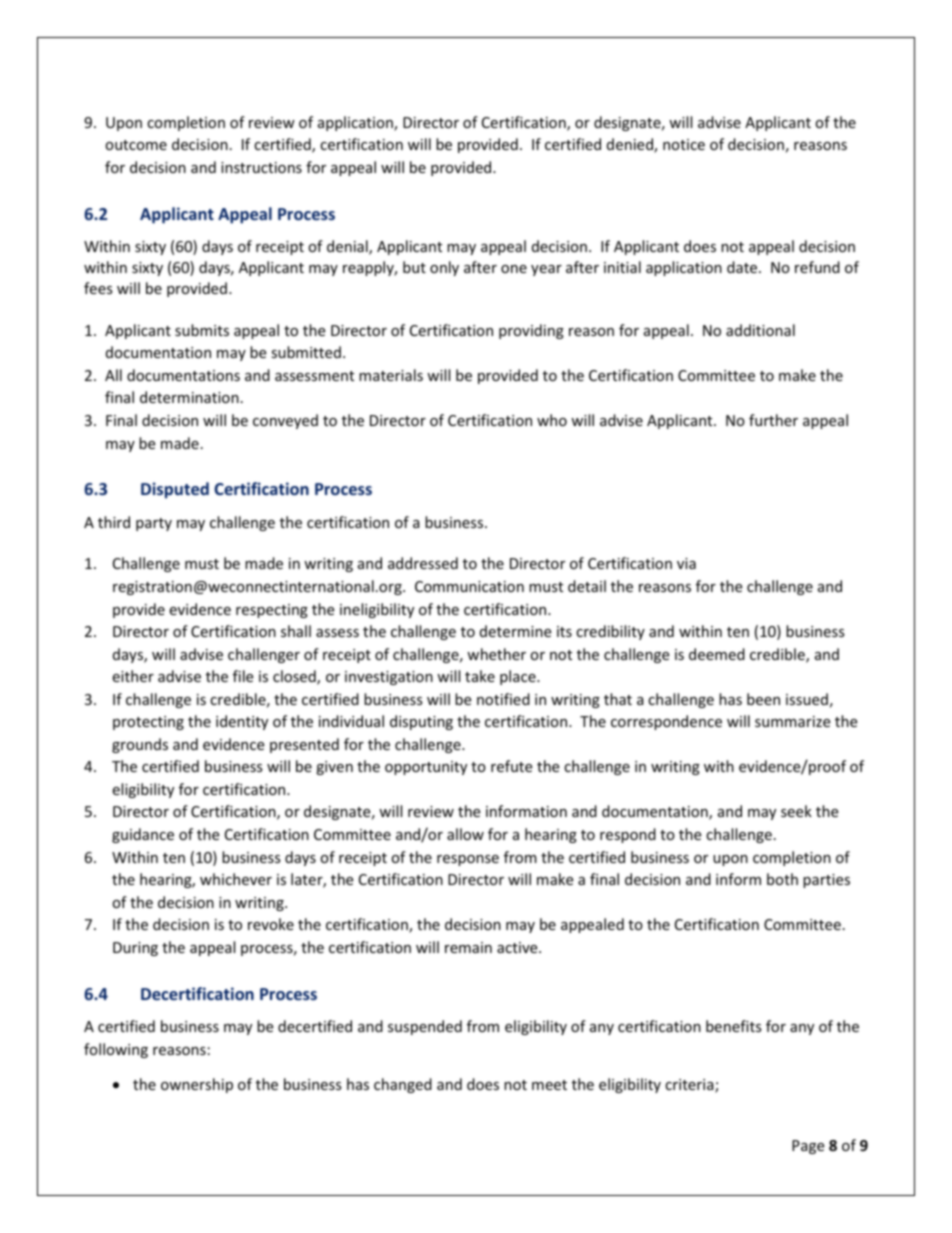  I want to click on whether, so click(496, 654).
